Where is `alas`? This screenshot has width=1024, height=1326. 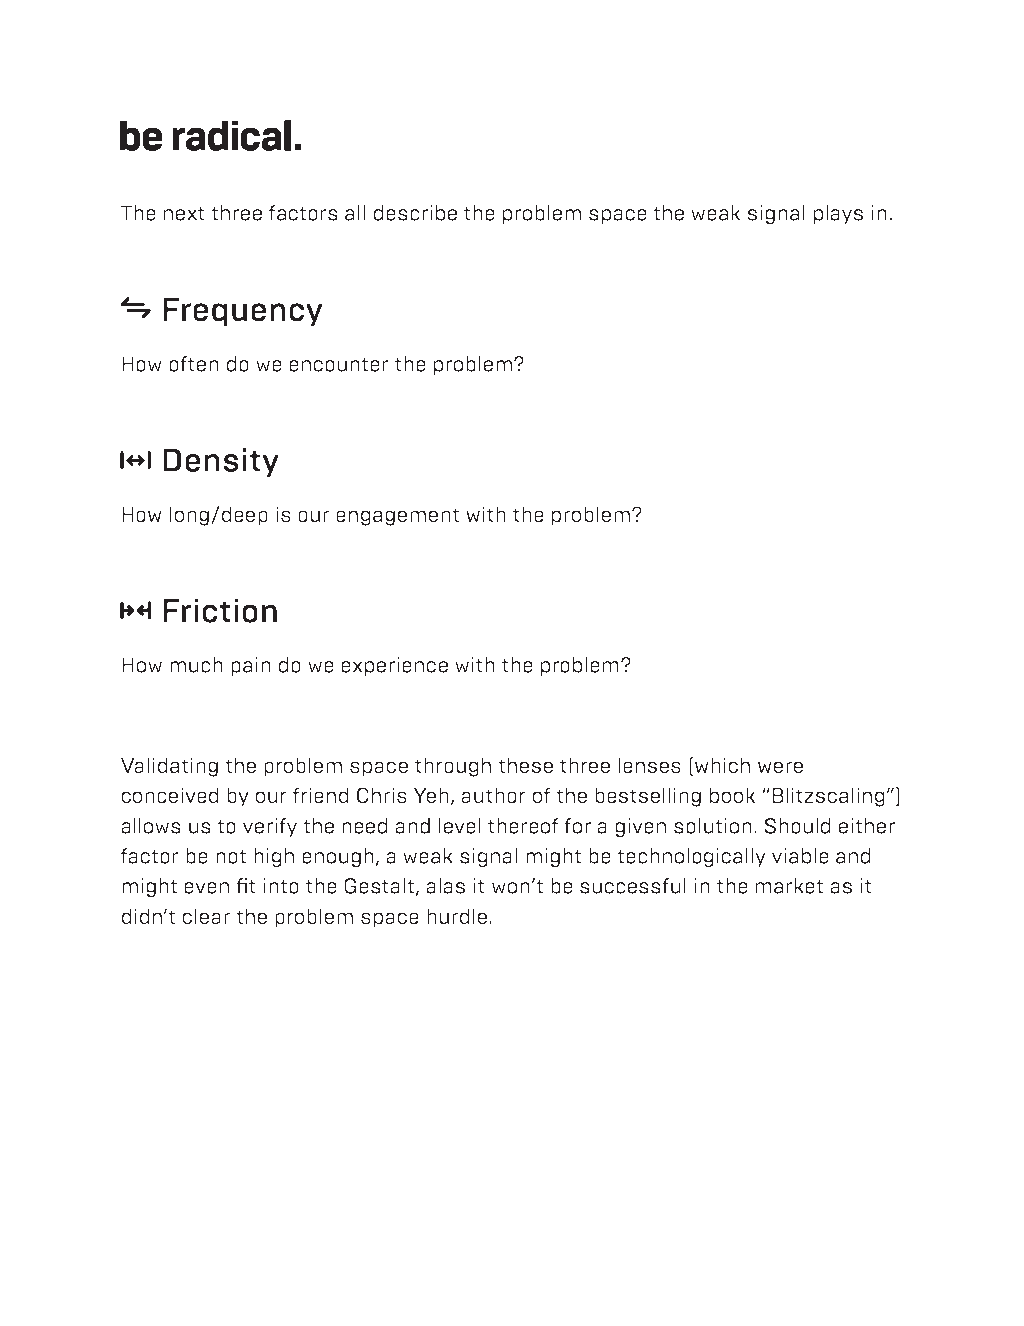
alas is located at coordinates (445, 886).
